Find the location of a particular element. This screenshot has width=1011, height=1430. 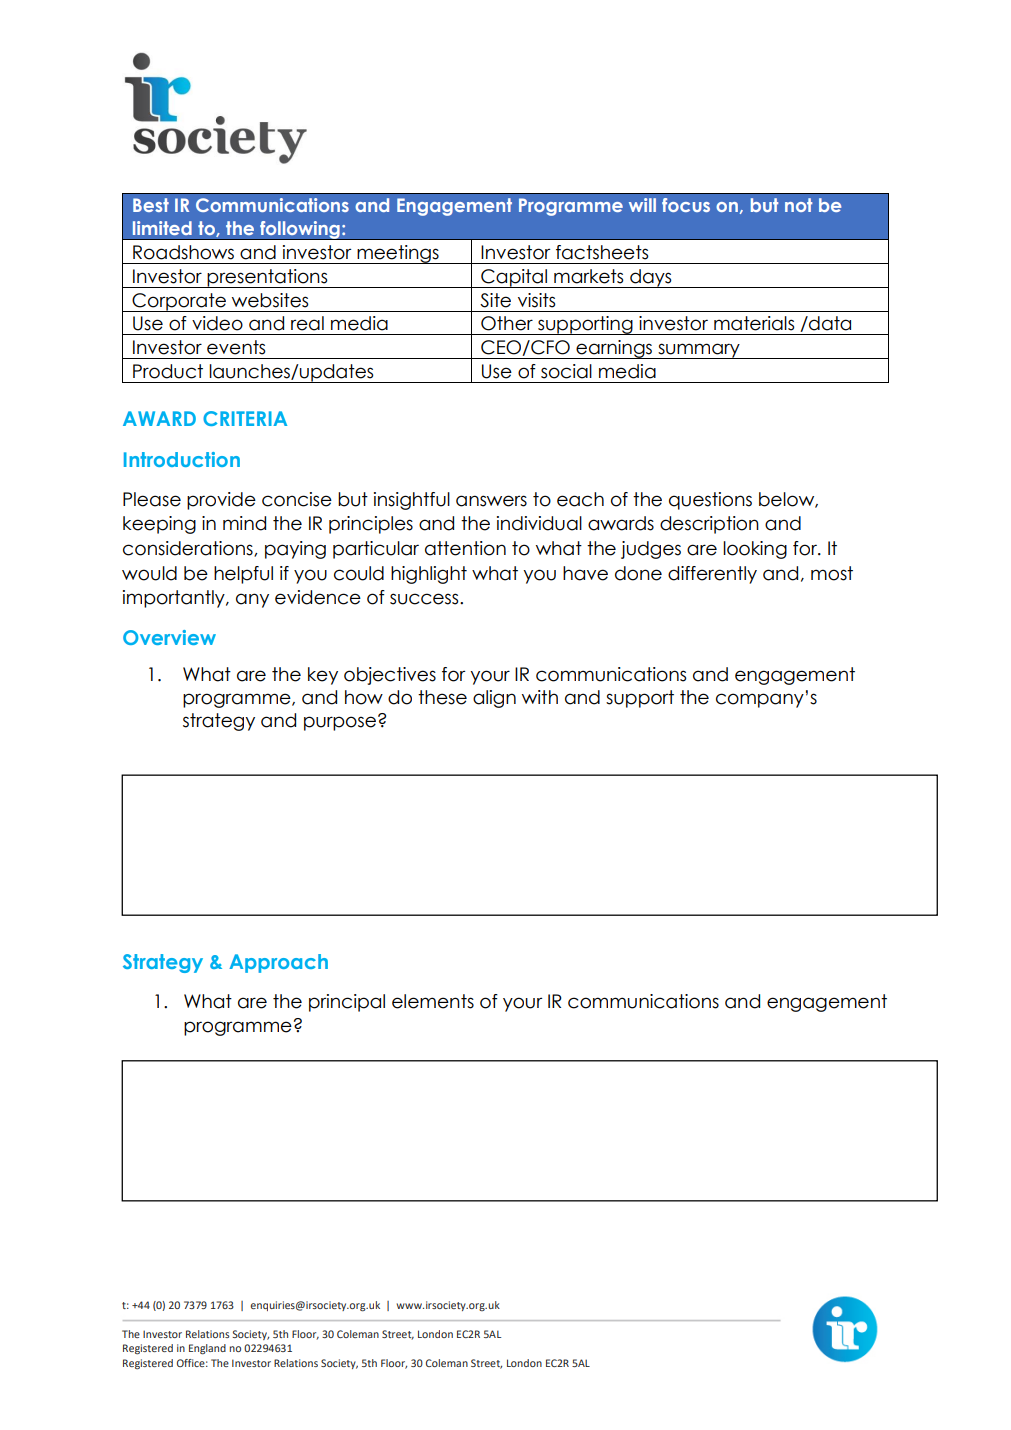

with is located at coordinates (540, 697).
